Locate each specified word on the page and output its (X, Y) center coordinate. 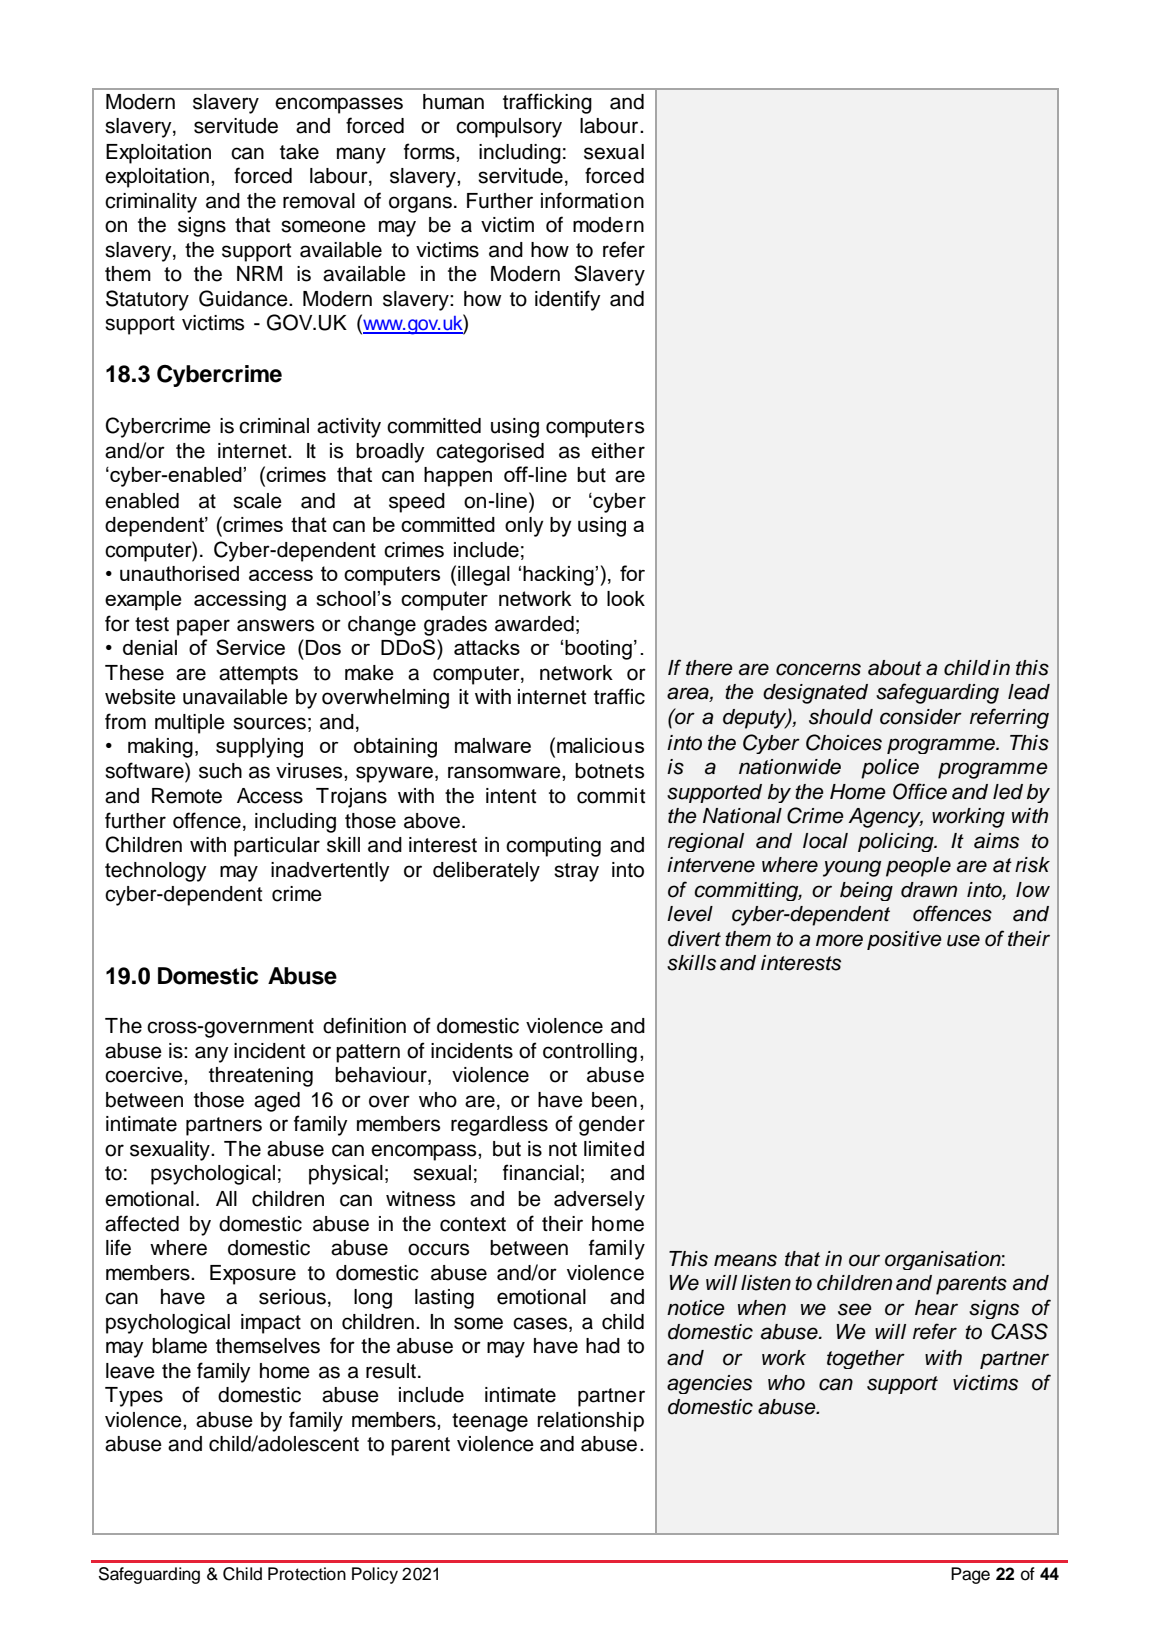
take (299, 152)
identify (568, 300)
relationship (591, 1422)
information (592, 200)
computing (553, 847)
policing (897, 842)
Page (970, 1575)
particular (277, 847)
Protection (307, 1574)
